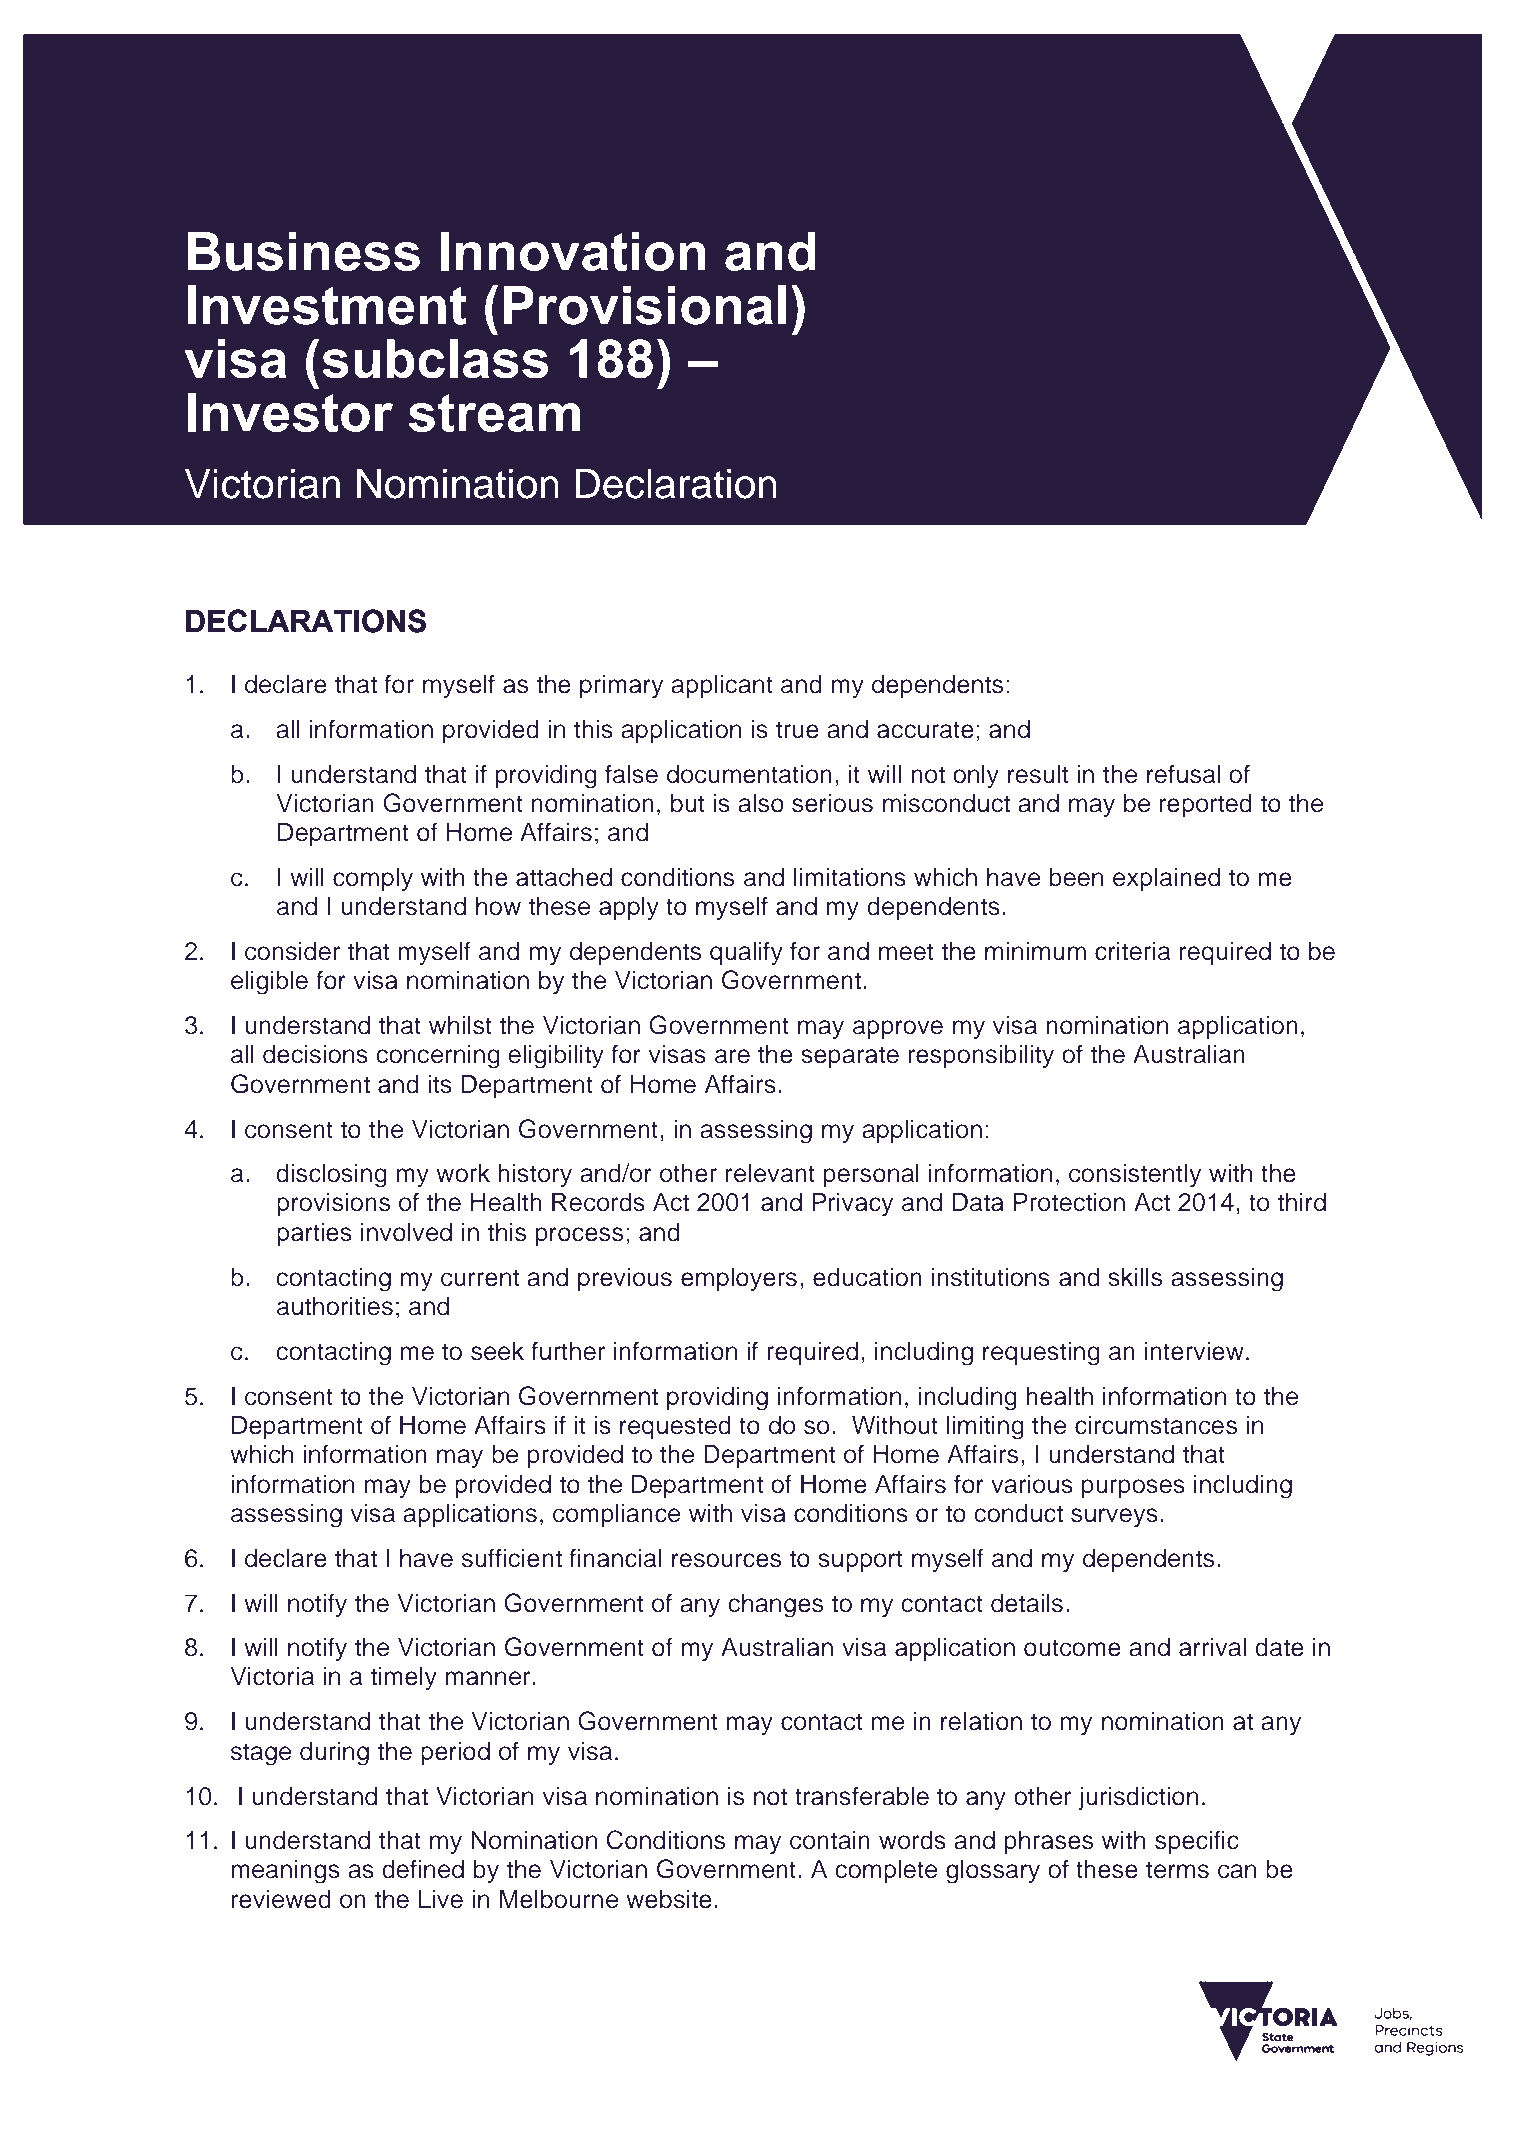  Describe the element at coordinates (406, 1232) in the document. I see `involved` at that location.
